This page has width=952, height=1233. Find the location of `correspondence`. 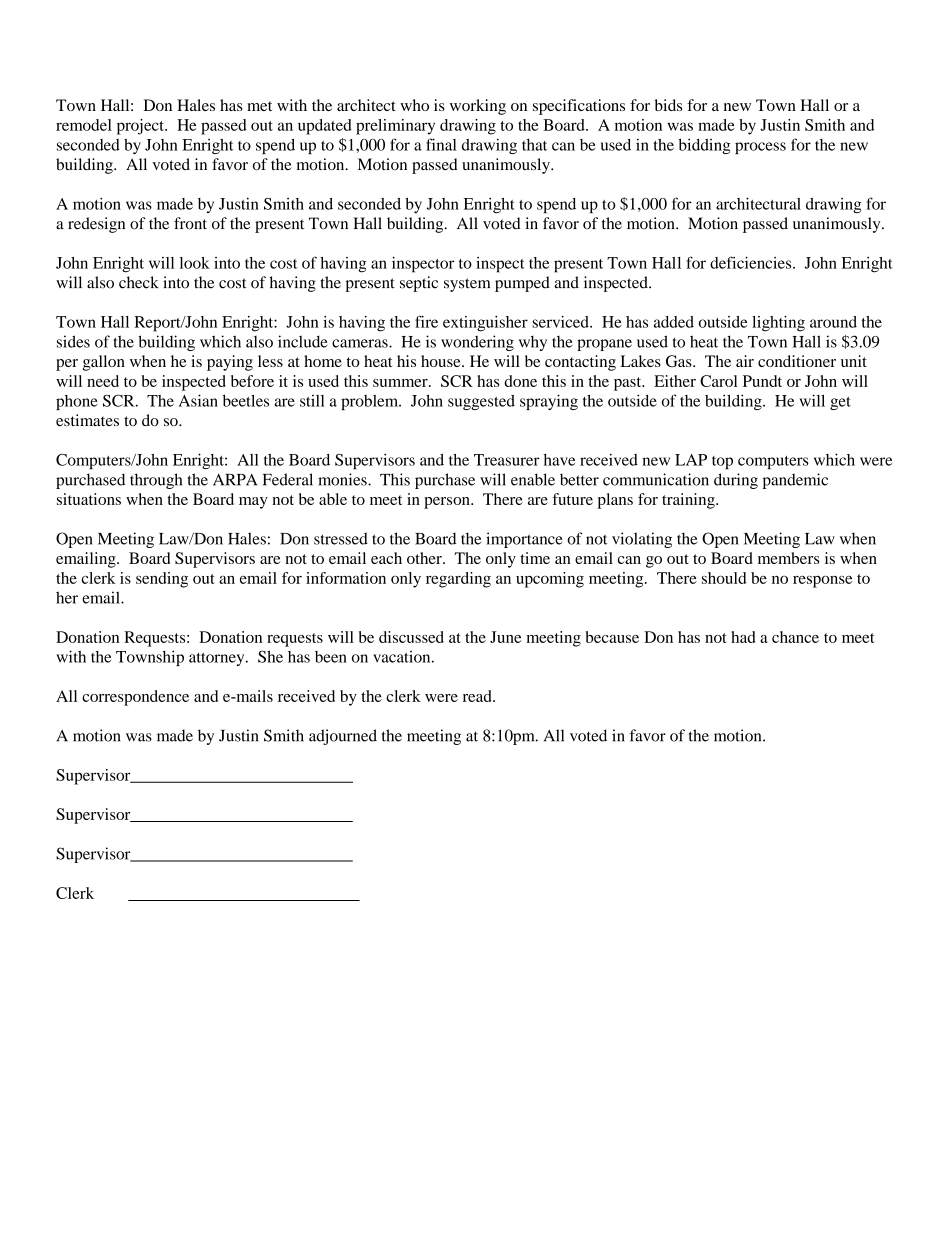

correspondence is located at coordinates (135, 698).
